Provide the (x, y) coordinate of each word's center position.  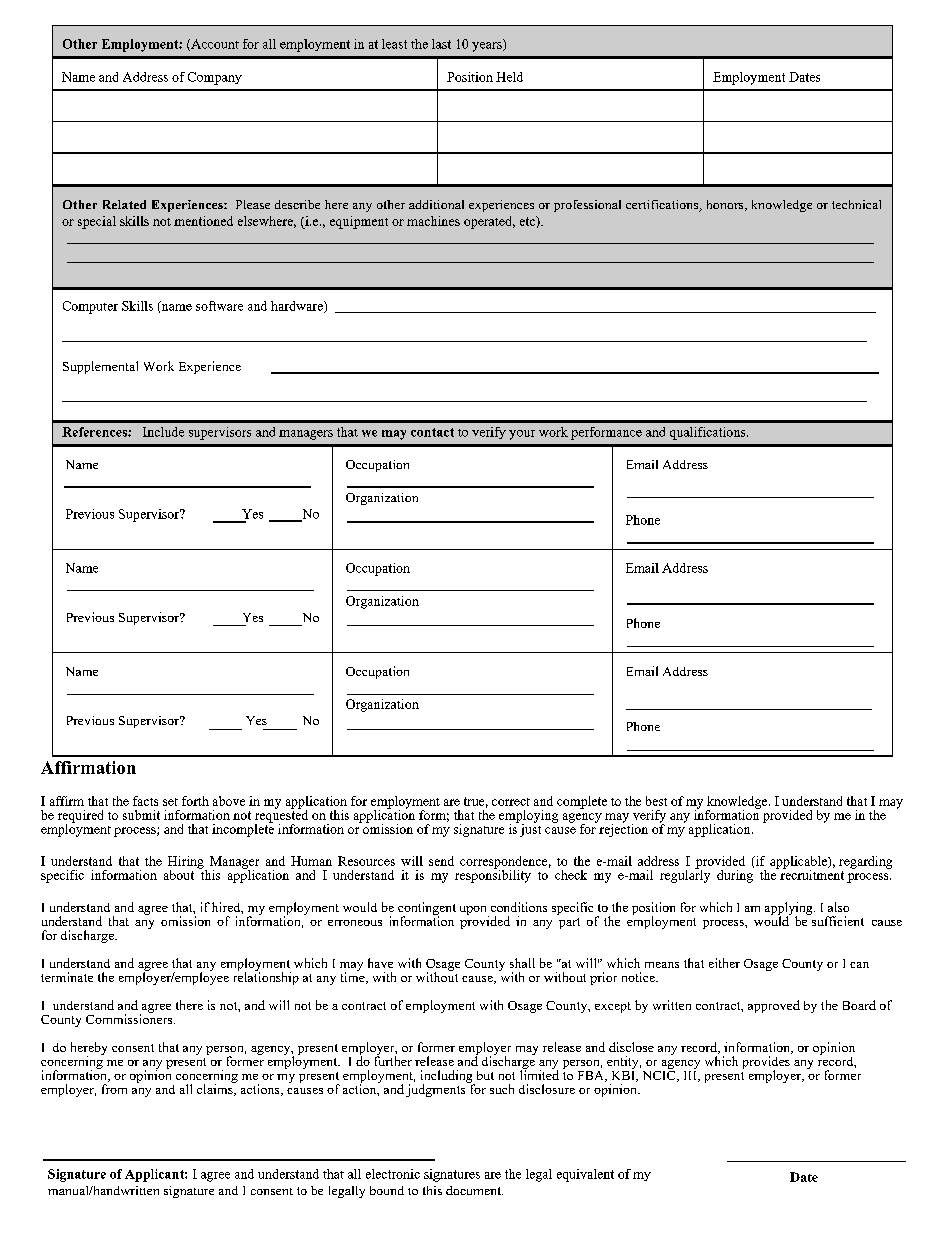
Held (509, 77)
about (179, 875)
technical (856, 204)
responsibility (493, 875)
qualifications (709, 433)
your (522, 435)
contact (432, 432)
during (735, 876)
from (114, 1089)
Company (215, 78)
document (474, 1190)
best (656, 801)
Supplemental (100, 367)
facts (145, 801)
